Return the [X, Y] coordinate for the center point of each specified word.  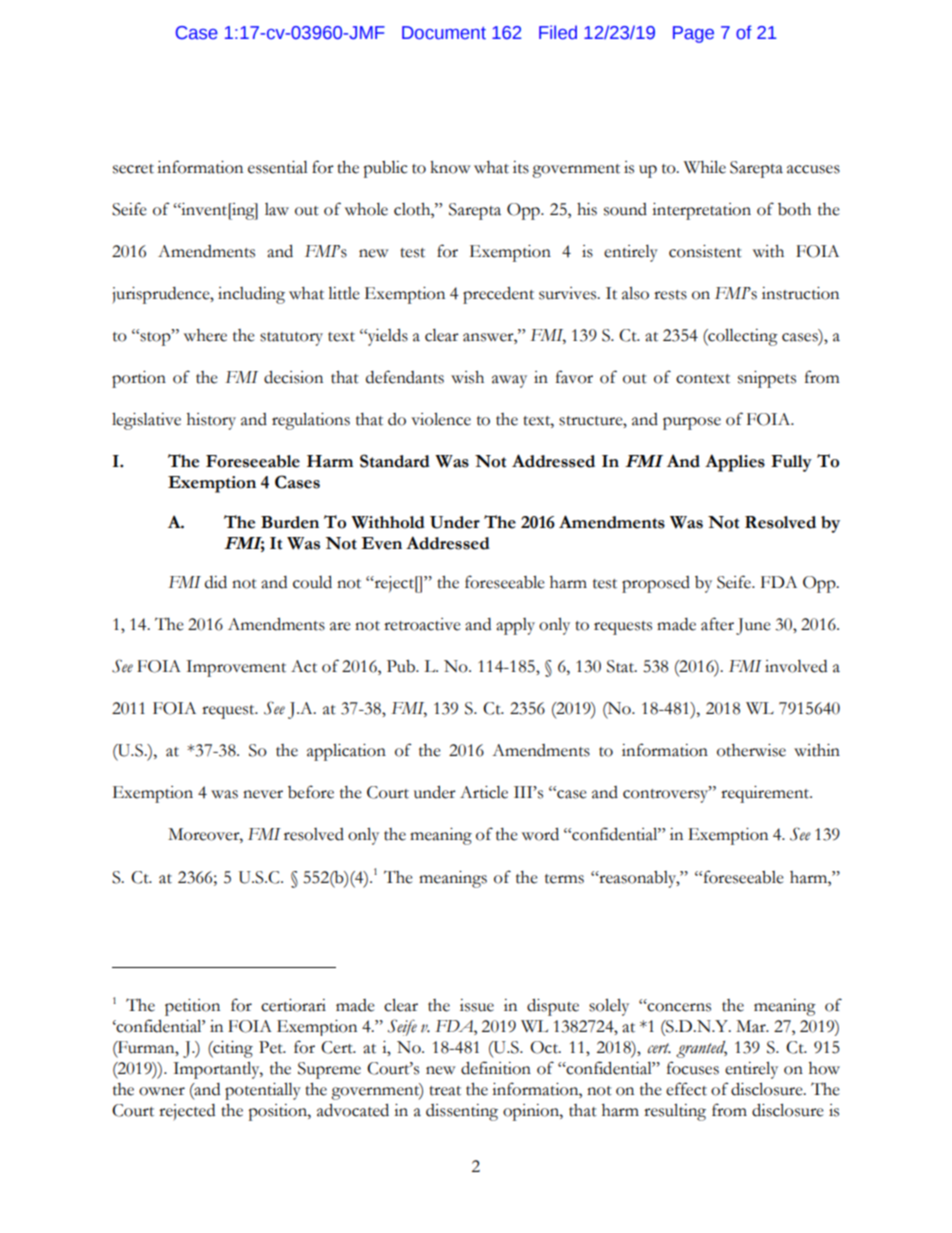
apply [515, 626]
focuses [693, 1068]
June [753, 626]
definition [496, 1068]
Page [693, 34]
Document [444, 33]
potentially [263, 1091]
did [216, 582]
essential [278, 167]
